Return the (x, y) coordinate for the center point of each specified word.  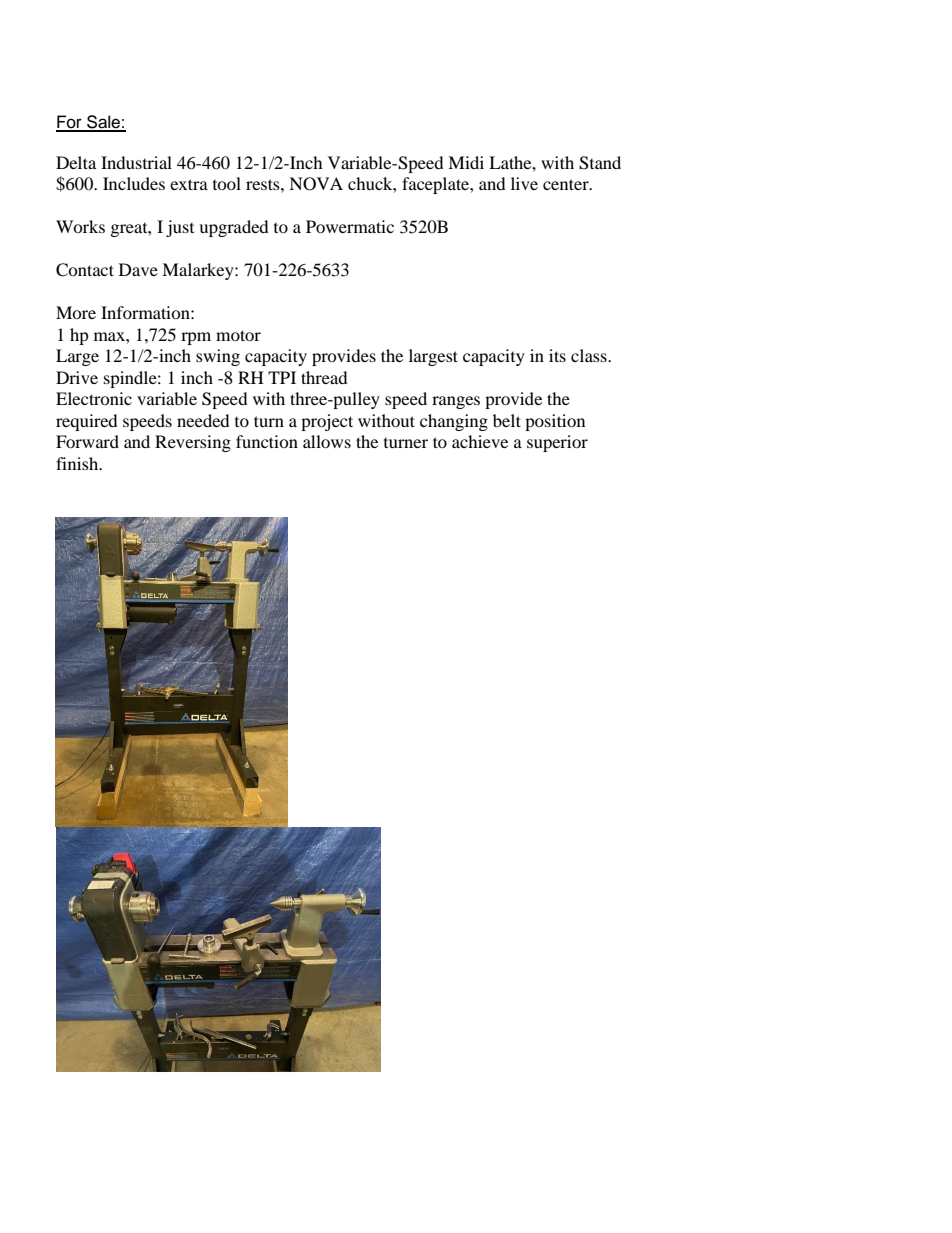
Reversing (193, 443)
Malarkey (199, 271)
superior (557, 443)
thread (324, 377)
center (567, 184)
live (524, 183)
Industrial (136, 162)
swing (218, 357)
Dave (138, 269)
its (557, 355)
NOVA (316, 184)
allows (327, 441)
